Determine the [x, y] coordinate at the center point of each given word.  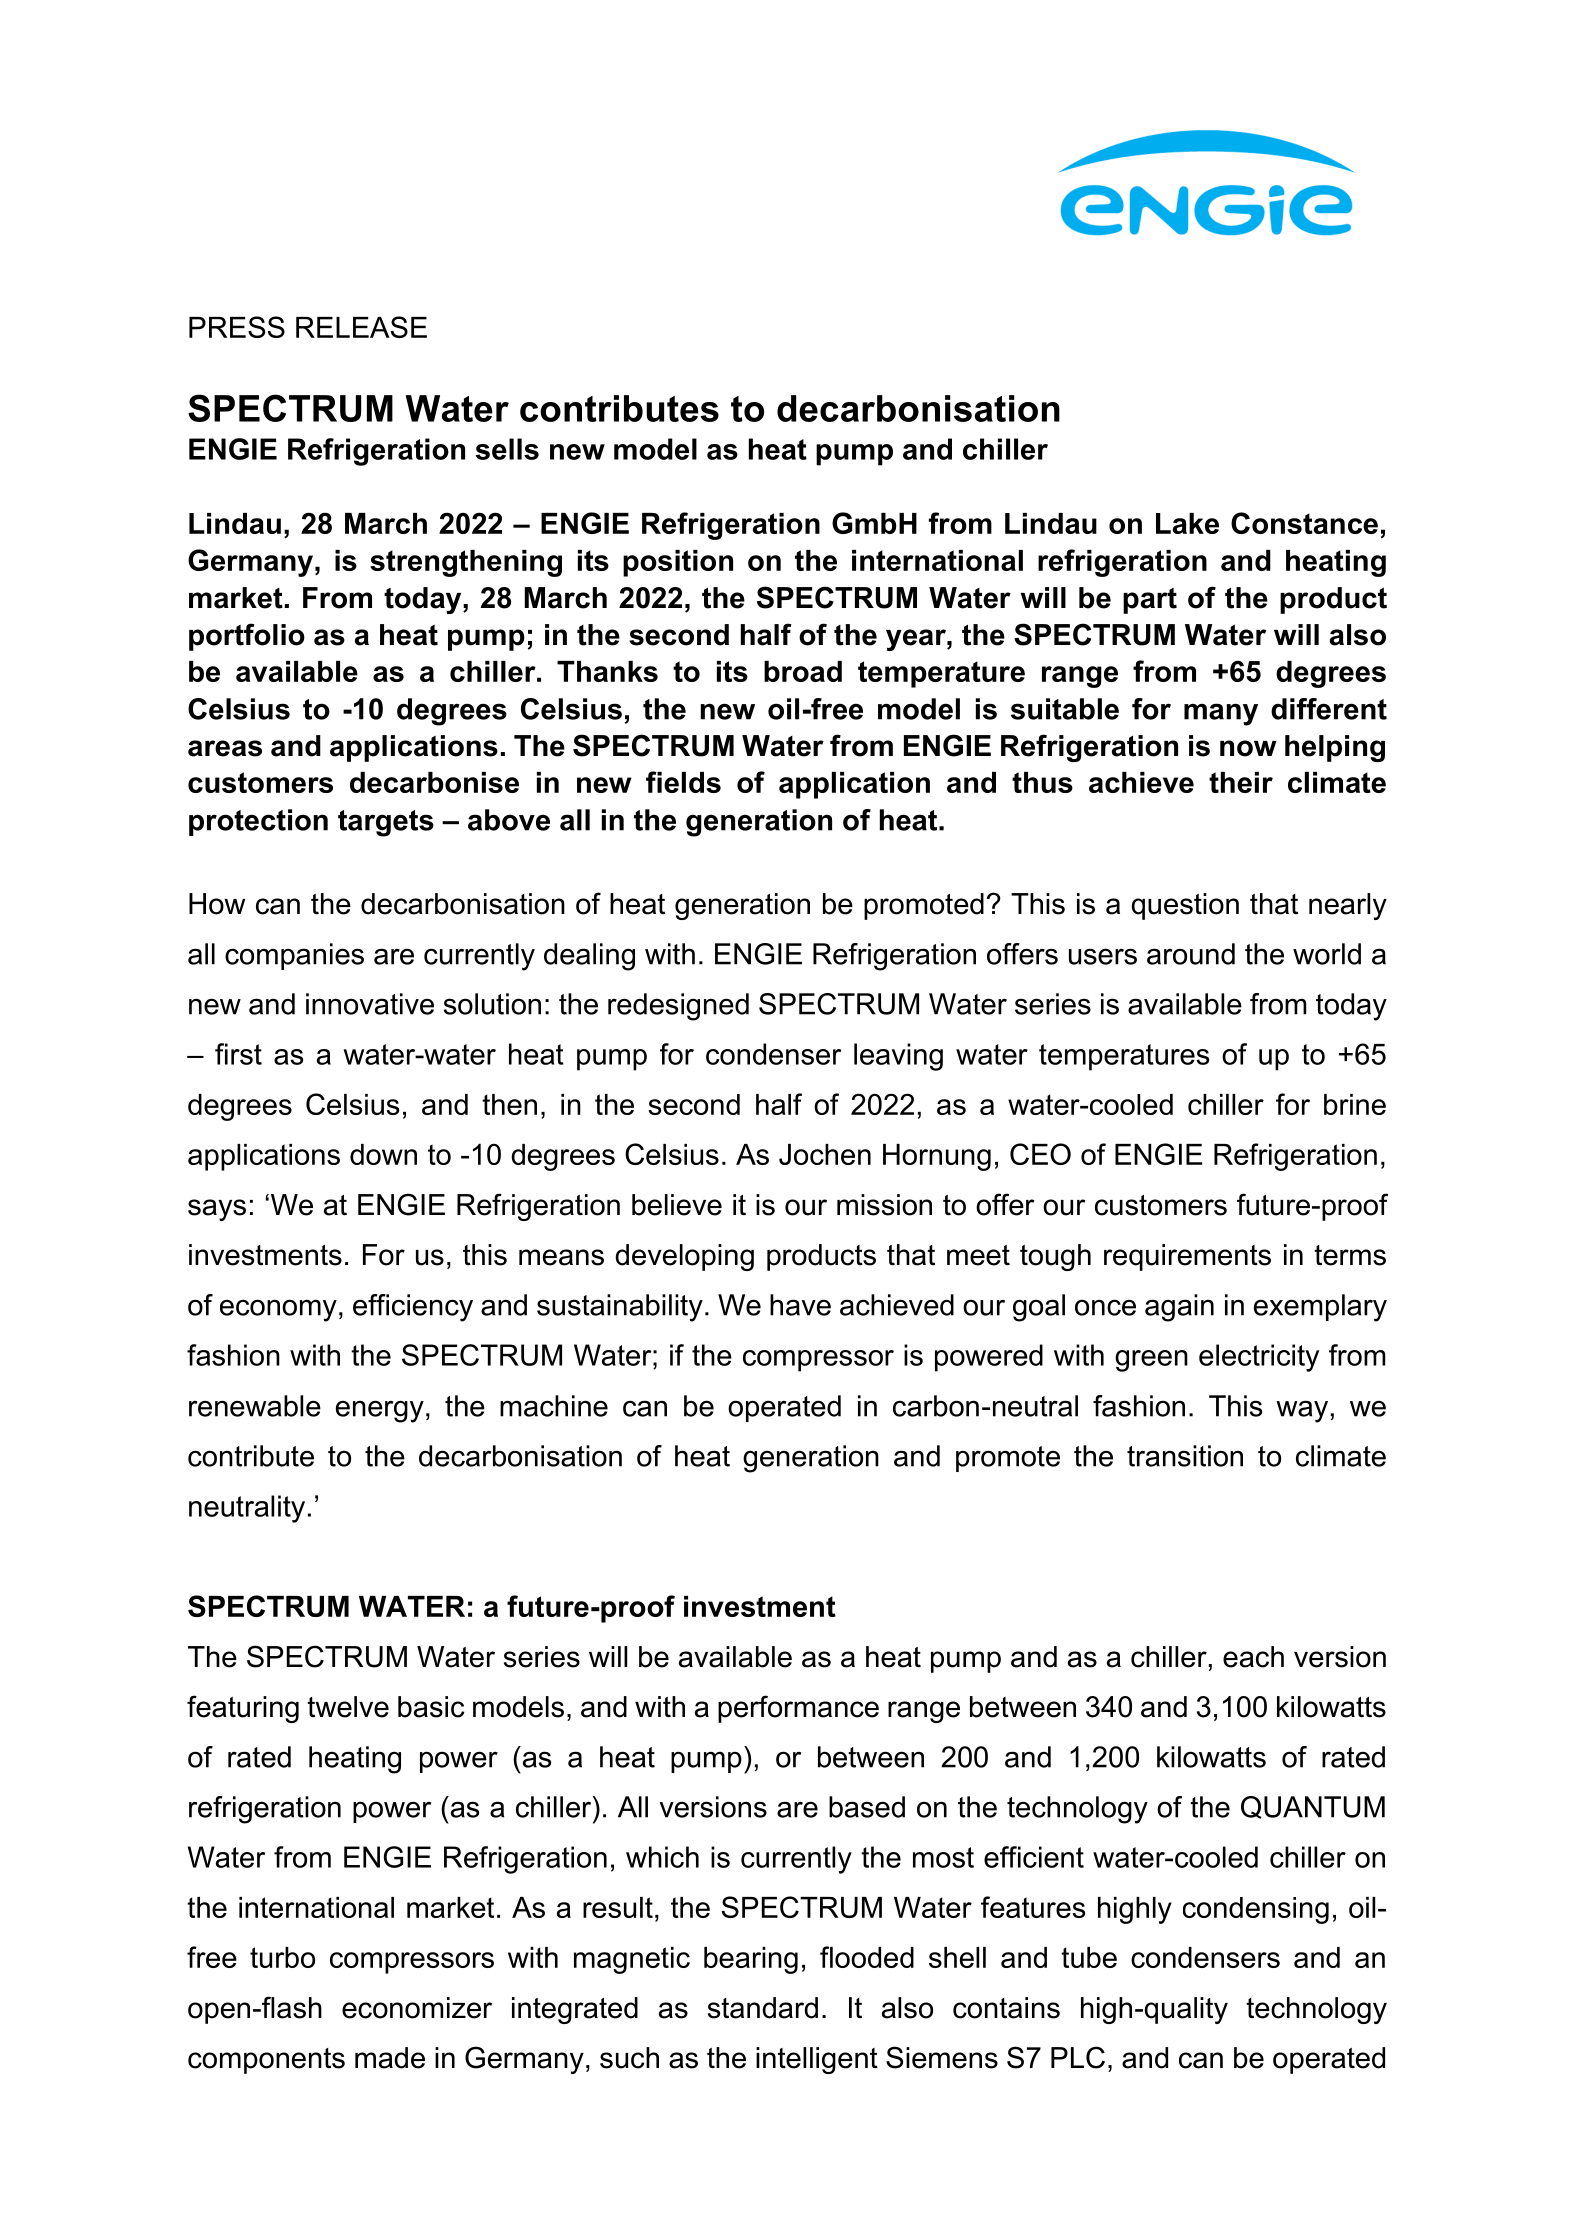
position [678, 563]
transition [1185, 1456]
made [390, 2058]
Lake [1187, 523]
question [1185, 906]
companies [294, 956]
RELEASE [361, 327]
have [800, 1305]
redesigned [678, 1007]
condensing [1256, 1910]
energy [380, 1411]
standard [763, 2008]
